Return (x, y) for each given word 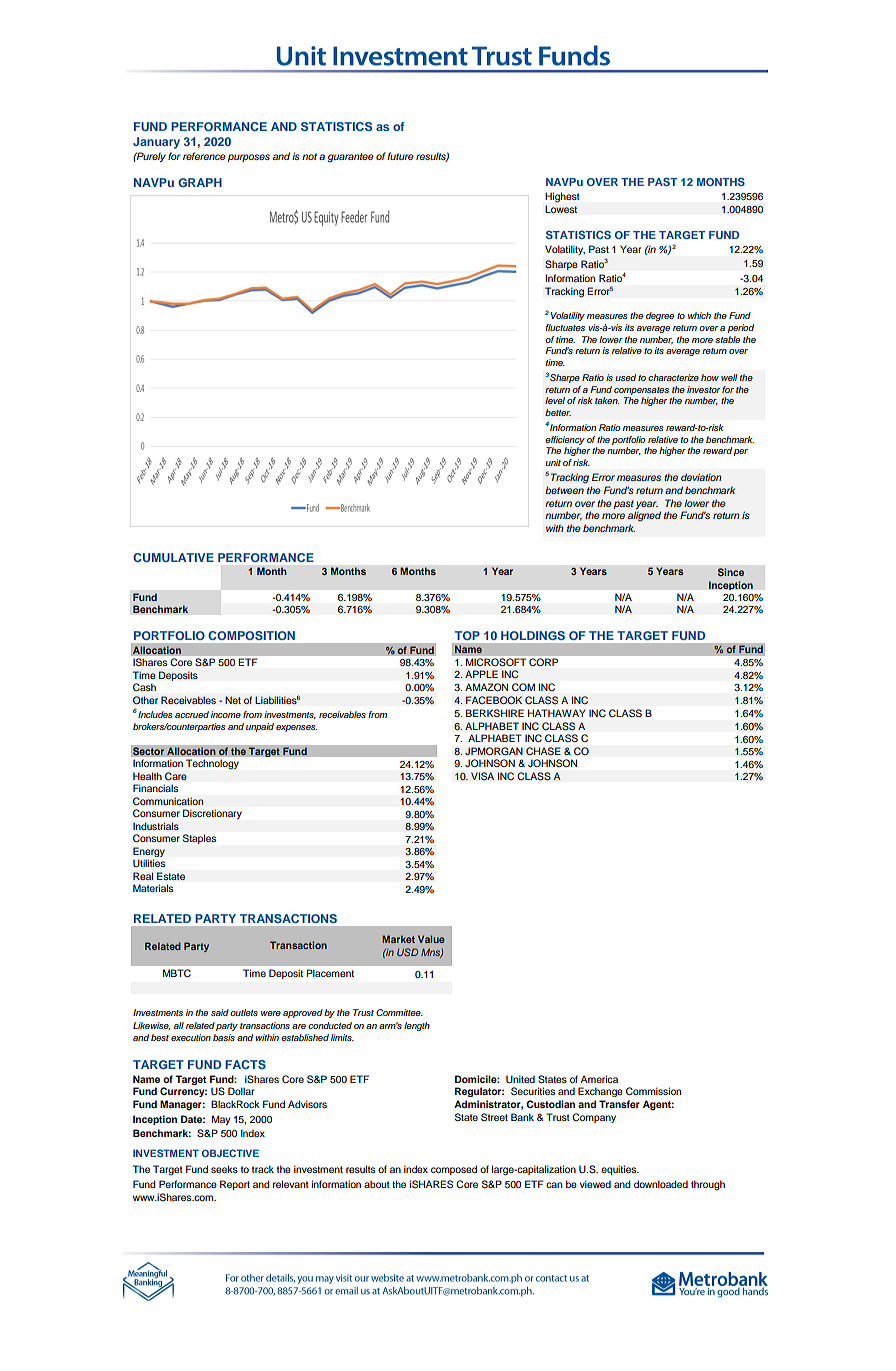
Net (233, 700)
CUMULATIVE (173, 557)
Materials (153, 888)
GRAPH (200, 182)
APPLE (481, 674)
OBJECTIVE (230, 1153)
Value (431, 939)
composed (454, 1170)
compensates (641, 391)
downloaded (661, 1184)
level (555, 400)
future (401, 156)
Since (731, 572)
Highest (562, 197)
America (599, 1079)
